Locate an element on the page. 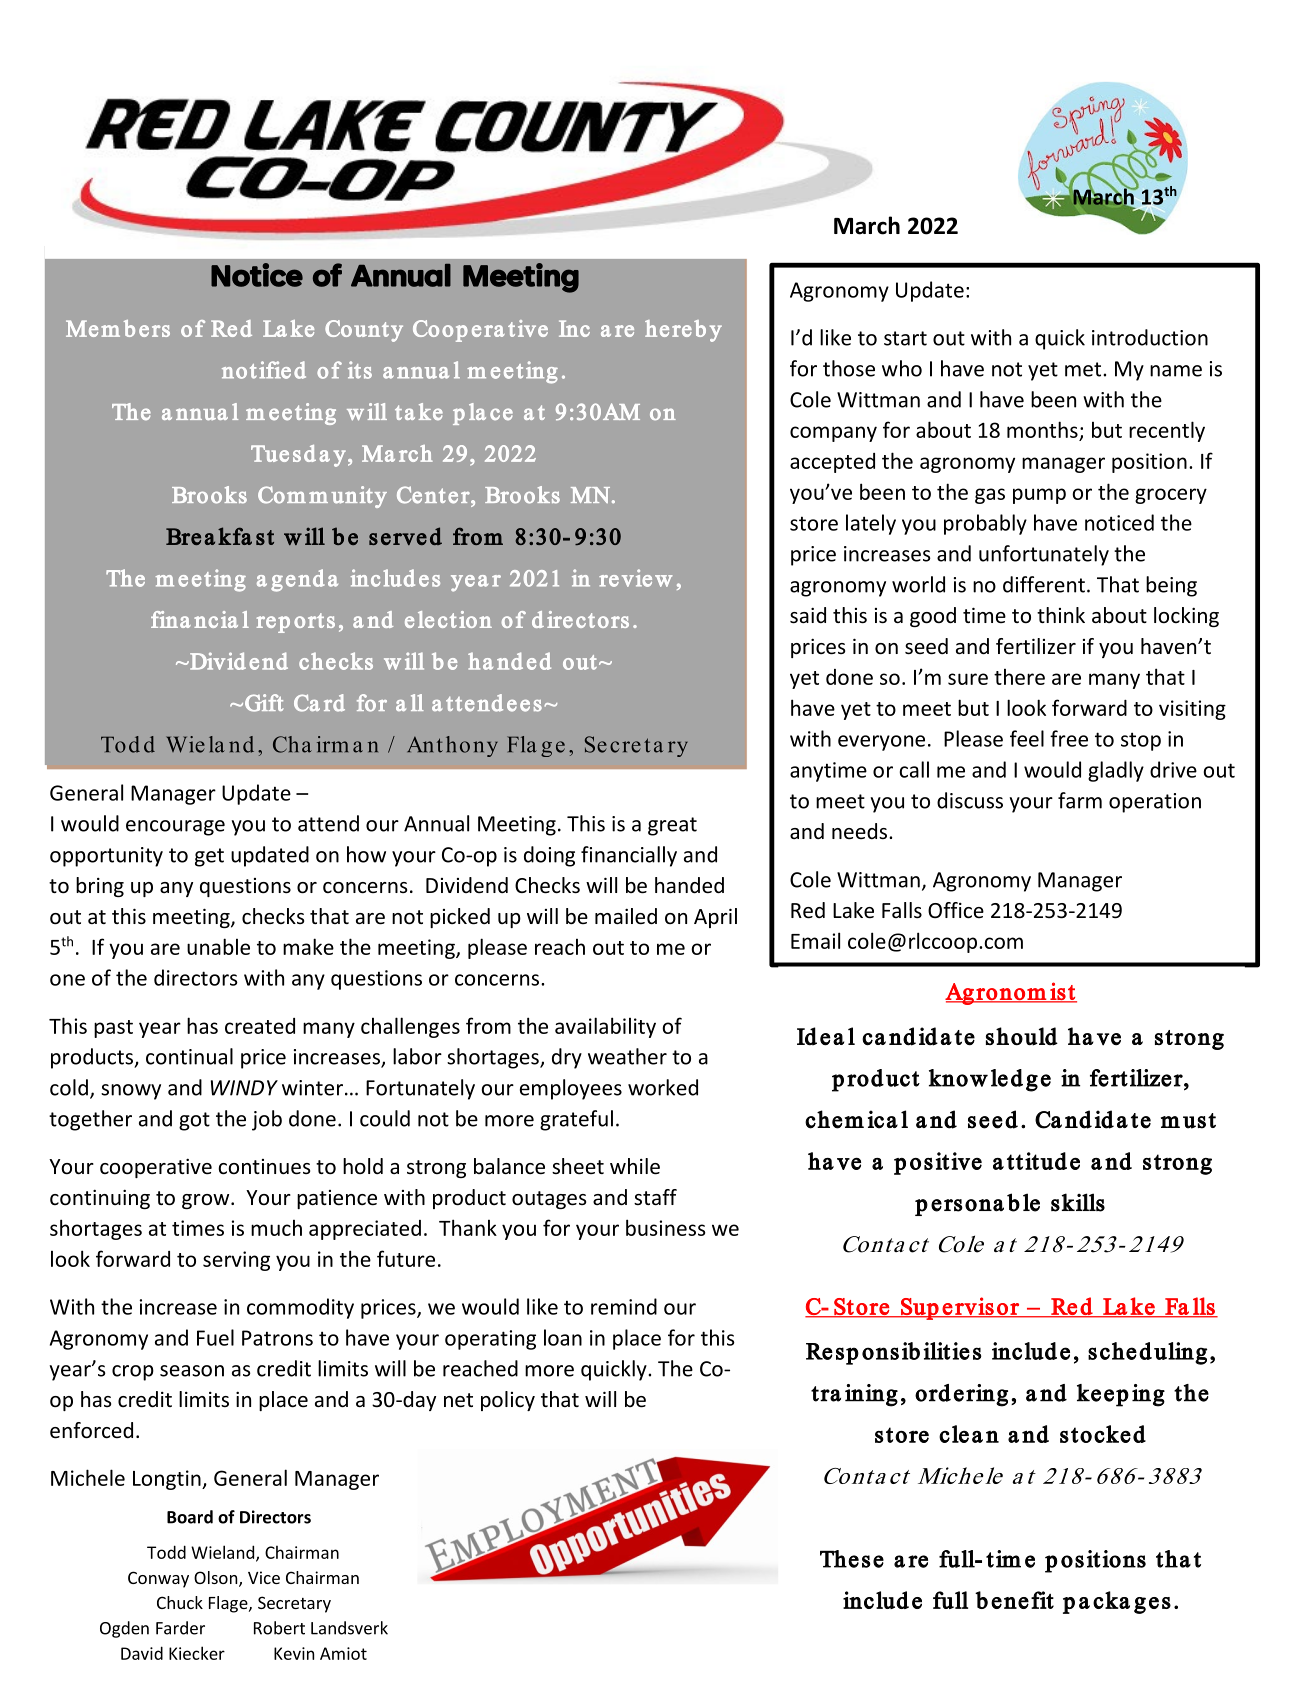  season is located at coordinates (192, 1371).
